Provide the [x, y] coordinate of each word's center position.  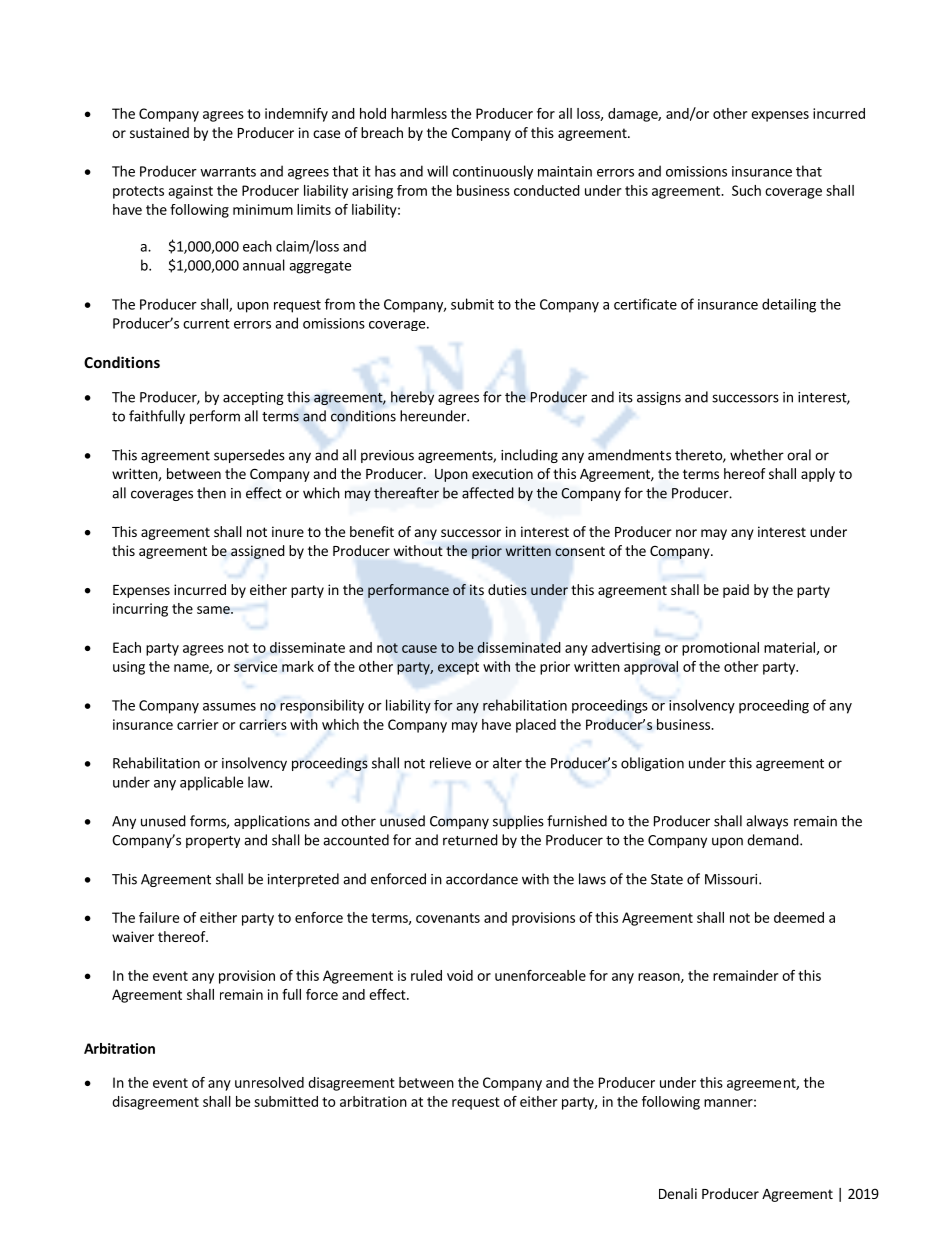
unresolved [269, 1082]
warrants [228, 172]
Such [746, 190]
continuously [493, 172]
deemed [799, 917]
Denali [678, 1193]
